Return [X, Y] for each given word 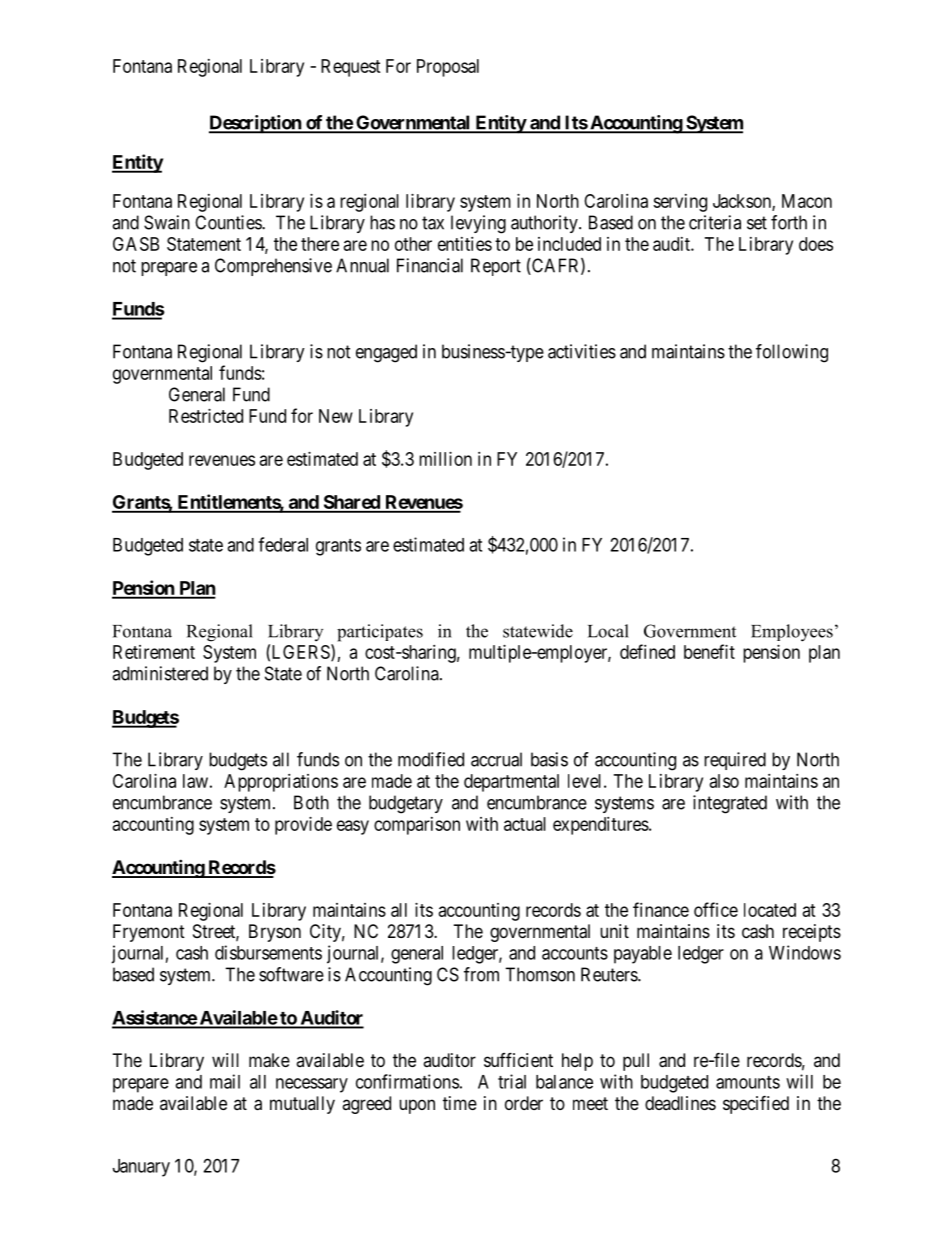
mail [225, 1081]
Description [256, 124]
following [792, 353]
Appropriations [281, 783]
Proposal [448, 68]
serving [680, 203]
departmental [511, 783]
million [445, 459]
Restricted [206, 416]
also [724, 781]
